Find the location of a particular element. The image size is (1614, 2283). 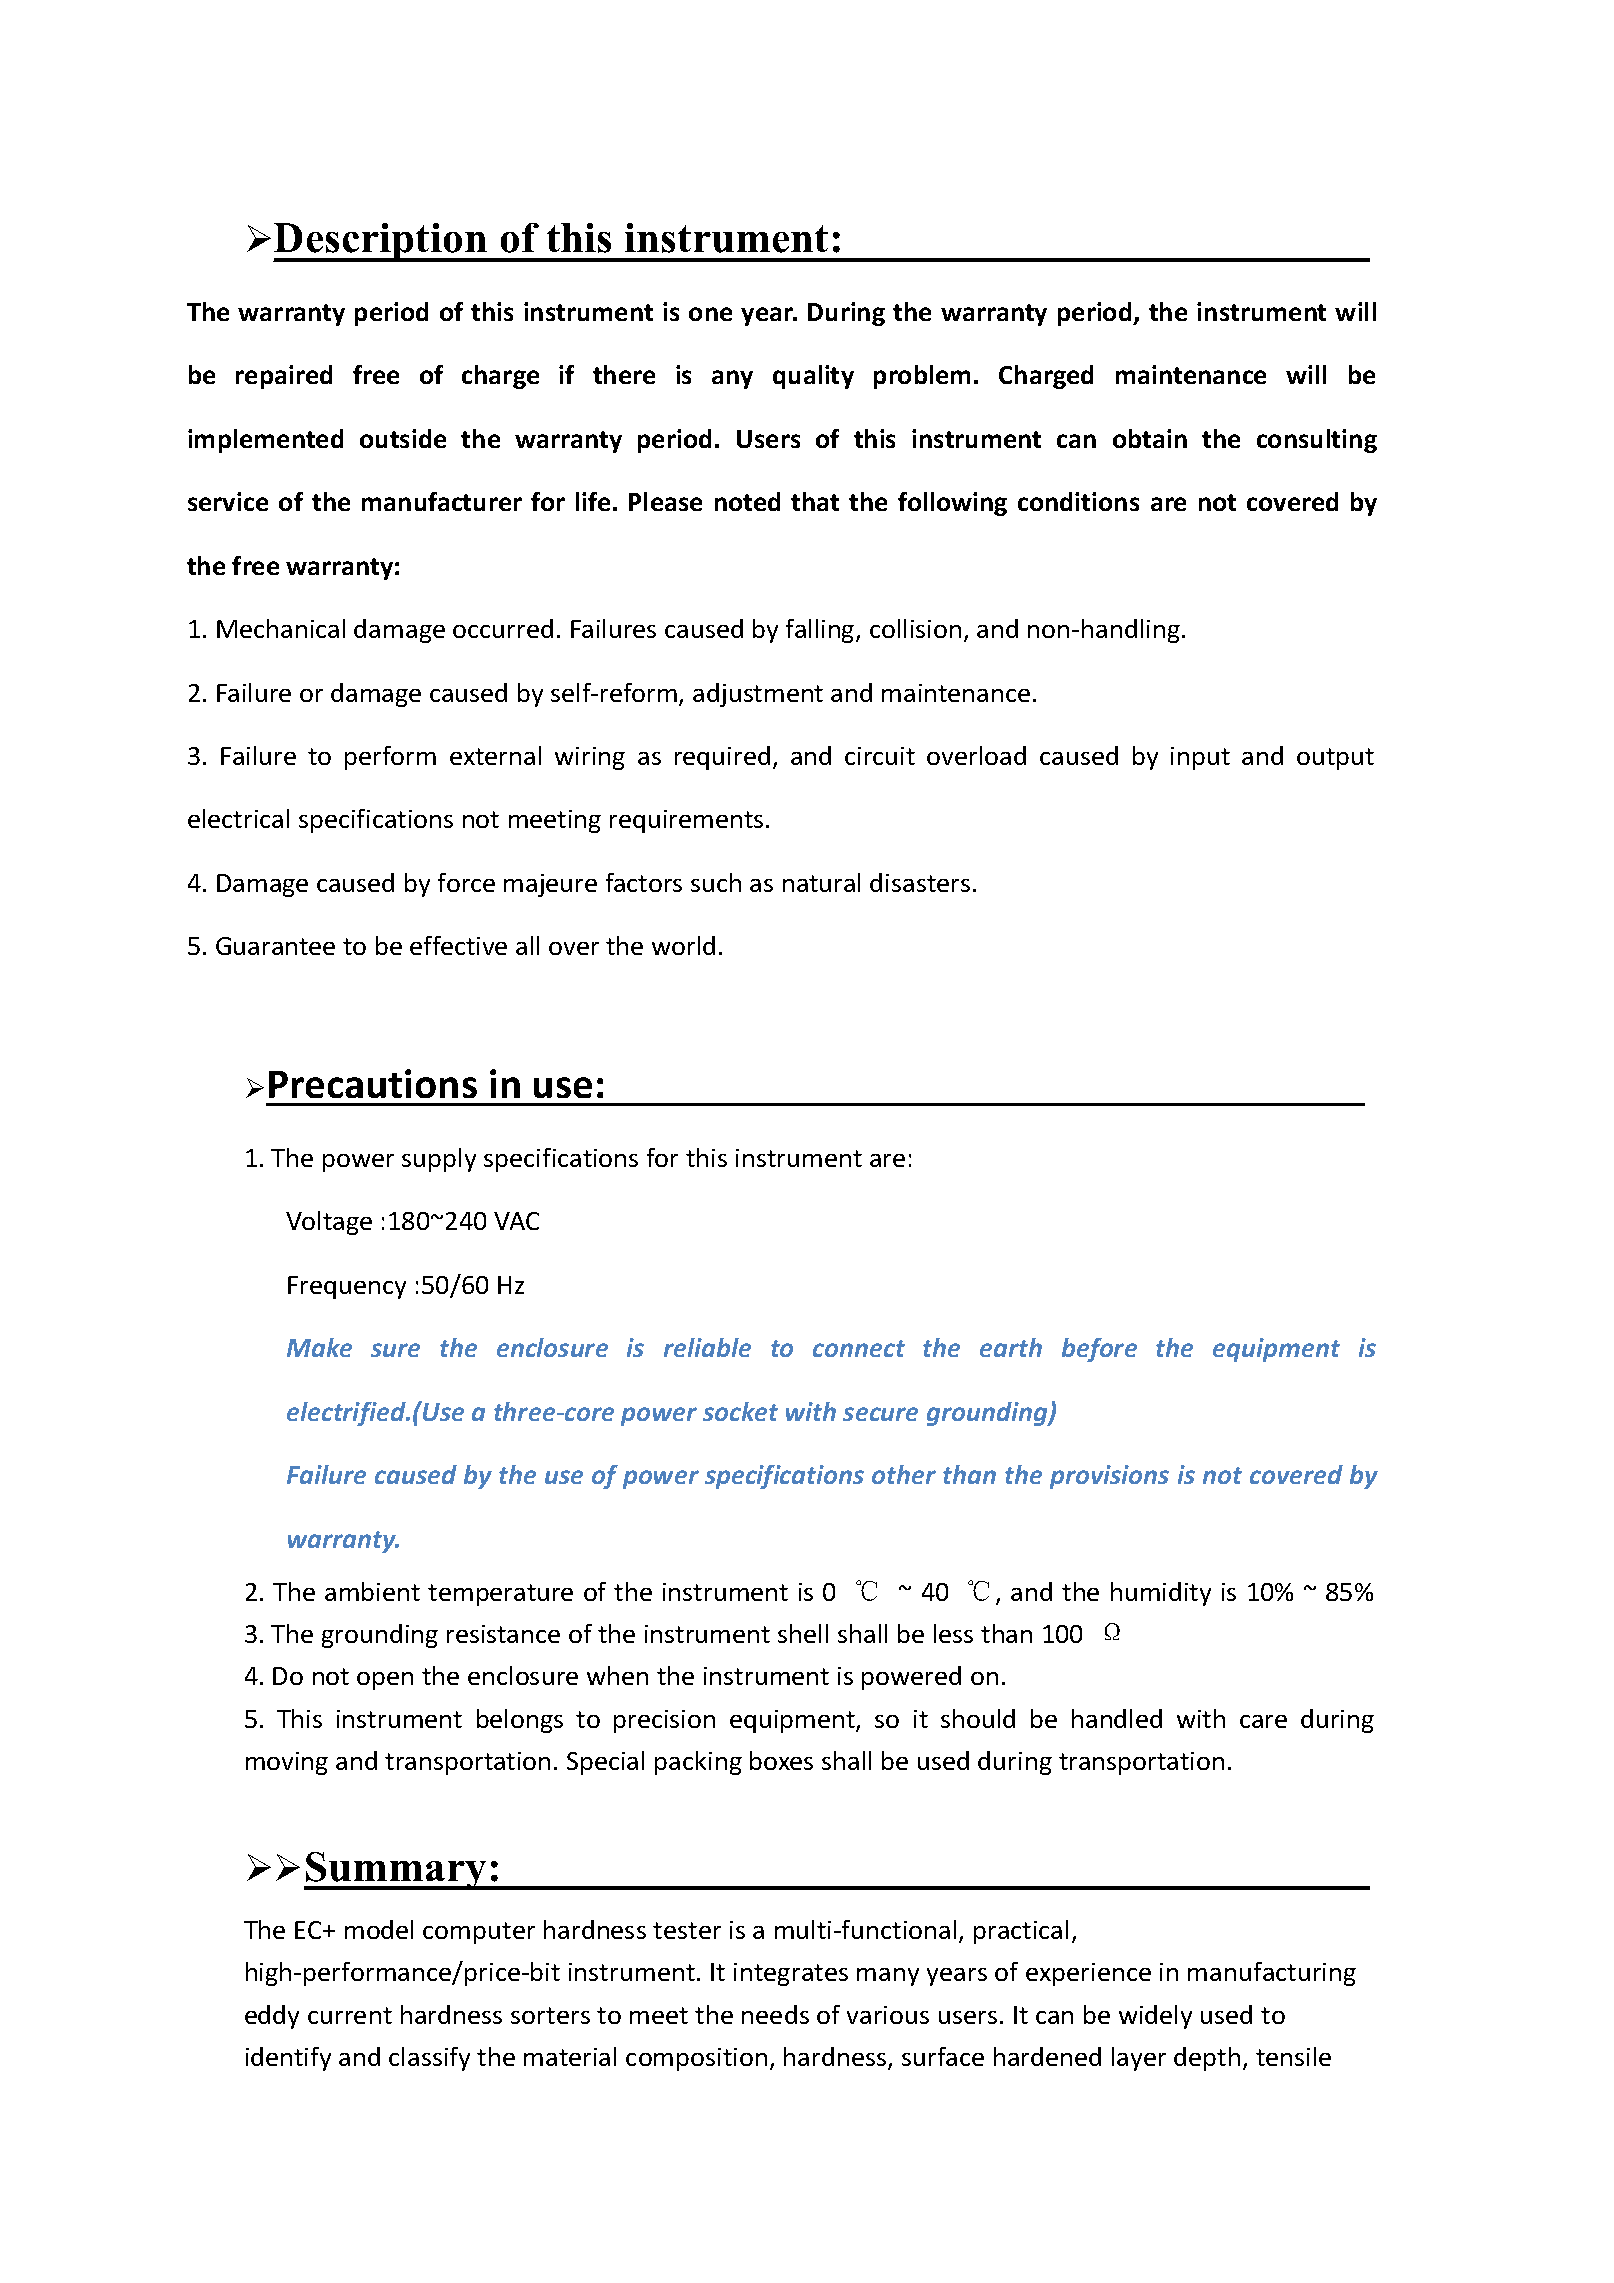

provisions is located at coordinates (1109, 1477).
